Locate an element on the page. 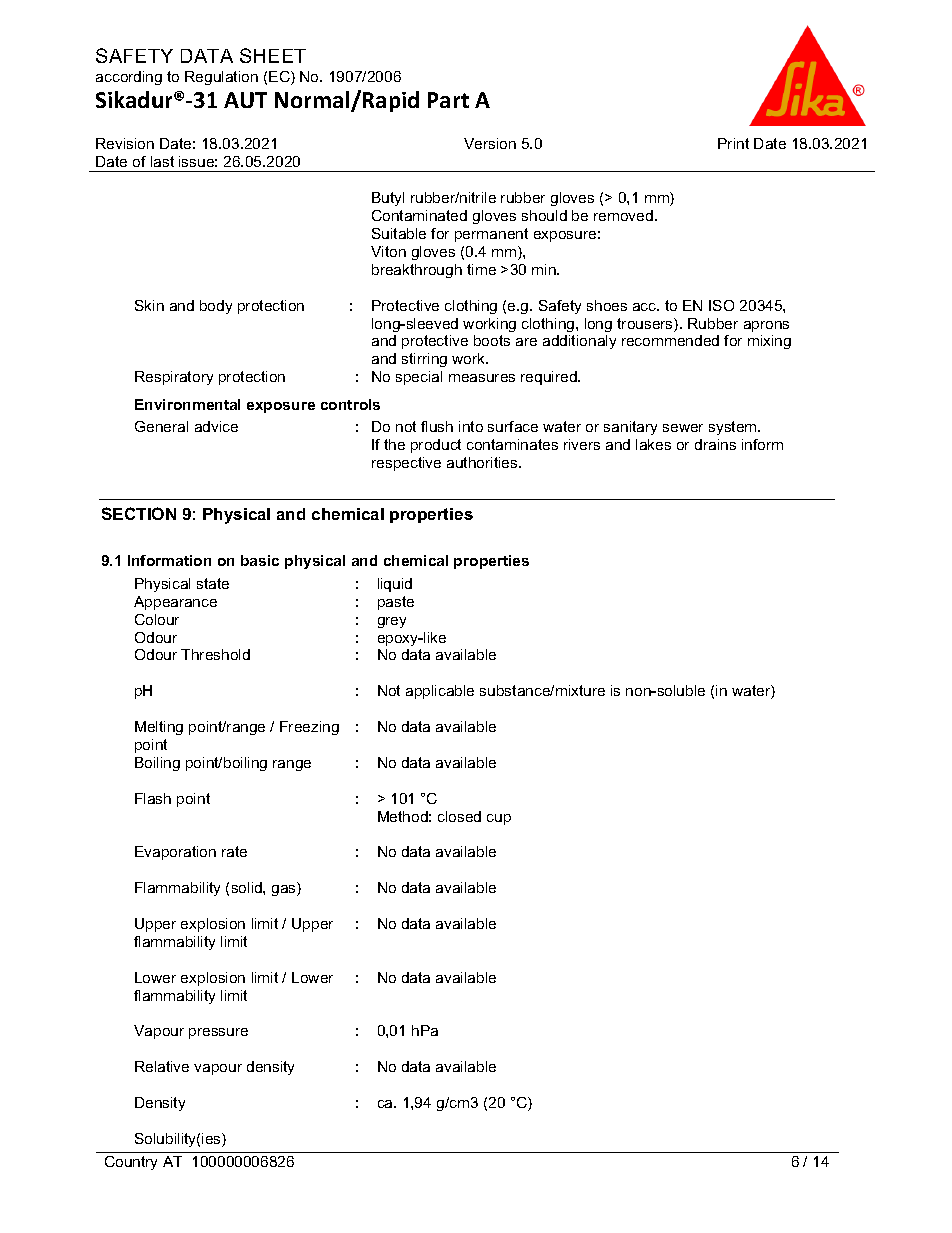 This image has height=1233, width=952. Print is located at coordinates (733, 143).
